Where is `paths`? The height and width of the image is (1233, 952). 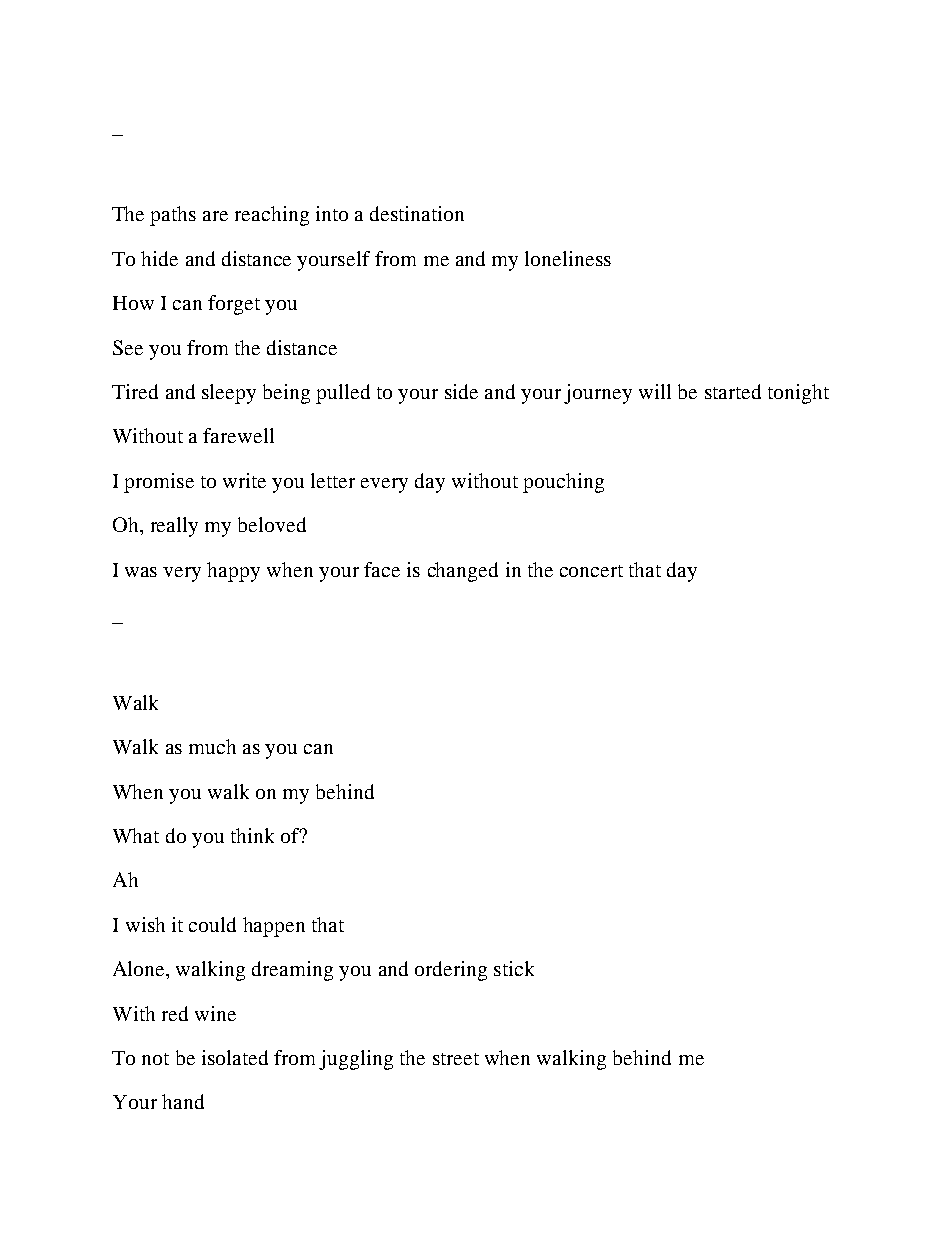
paths is located at coordinates (173, 216).
